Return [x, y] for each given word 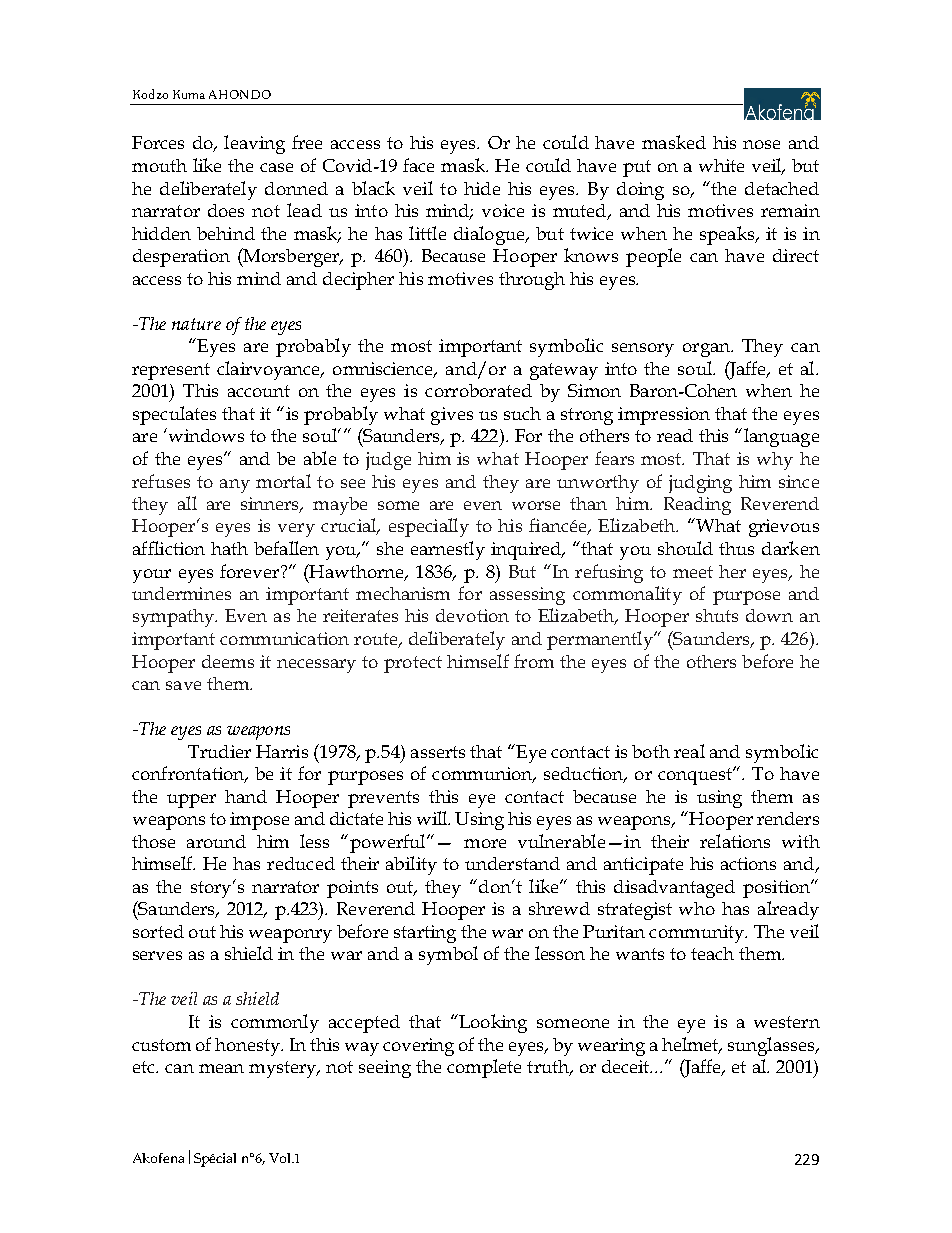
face [418, 165]
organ [708, 350]
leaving [254, 144]
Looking [492, 1023]
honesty [249, 1047]
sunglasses [772, 1046]
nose [761, 144]
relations [735, 841]
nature [196, 324]
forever [251, 571]
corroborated [478, 390]
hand [246, 796]
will [433, 818]
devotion [472, 615]
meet [693, 572]
